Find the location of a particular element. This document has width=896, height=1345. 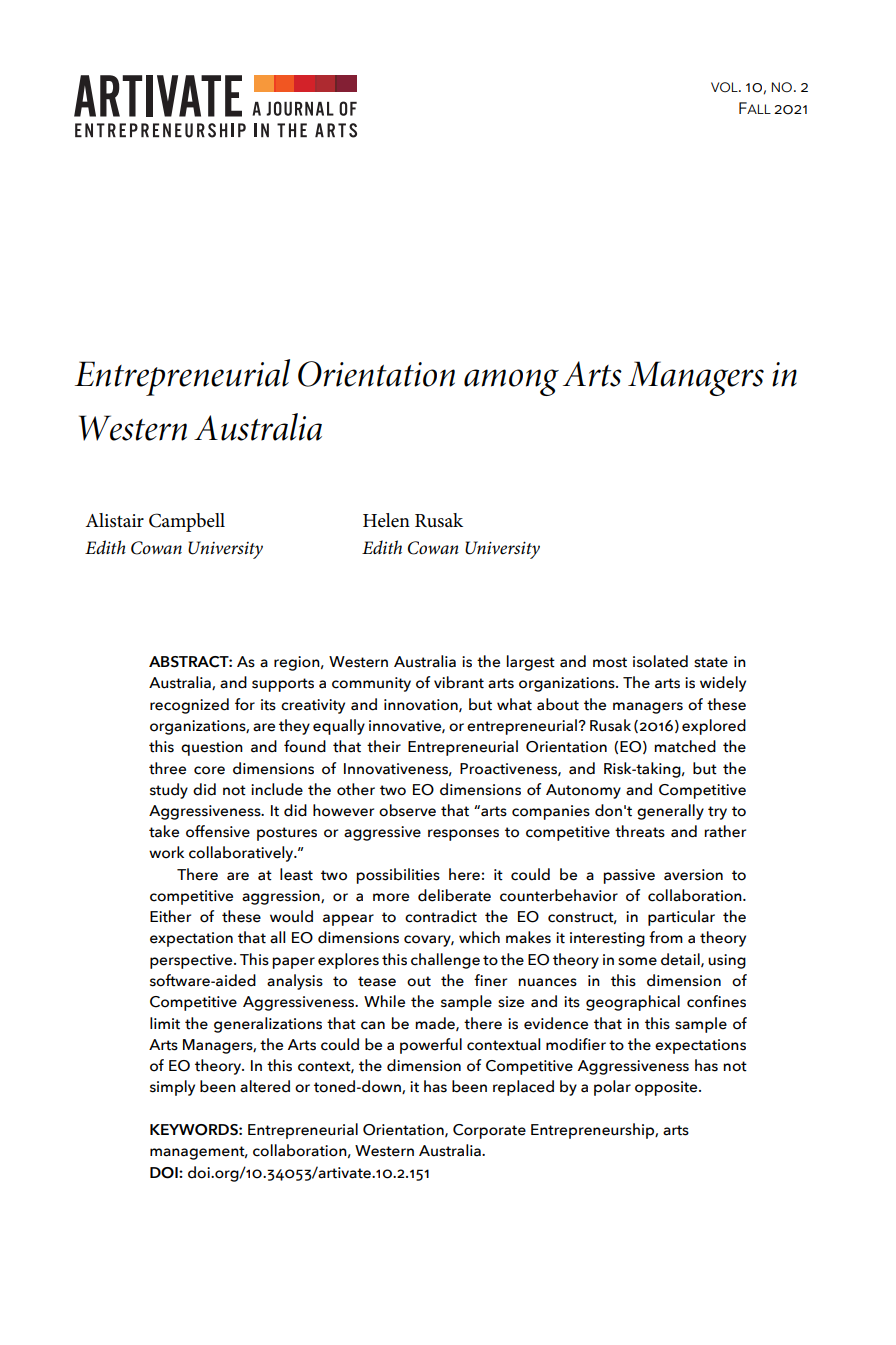

isolated is located at coordinates (660, 661).
